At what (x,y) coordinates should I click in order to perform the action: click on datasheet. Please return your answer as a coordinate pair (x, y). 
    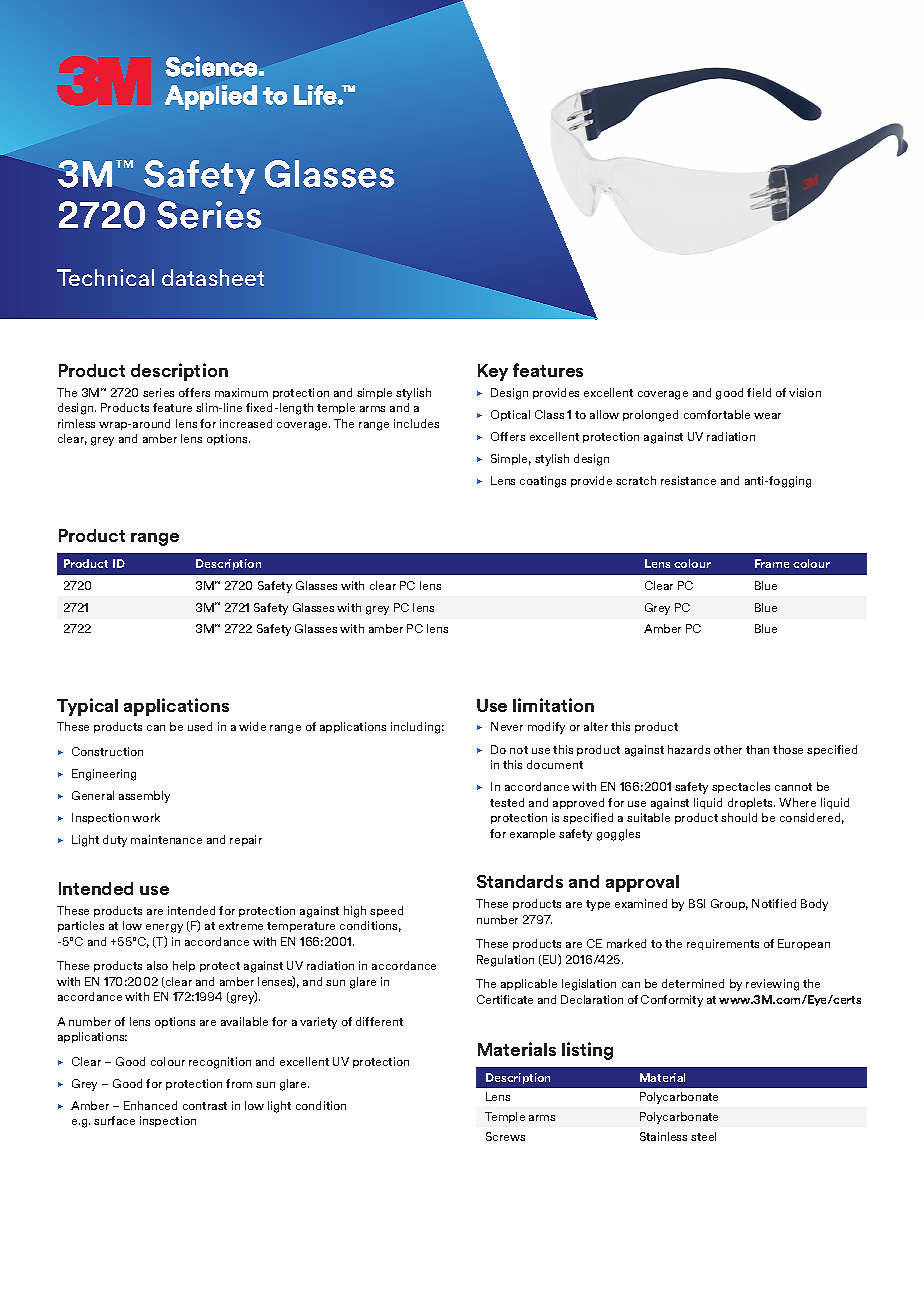
    Looking at the image, I should click on (213, 277).
